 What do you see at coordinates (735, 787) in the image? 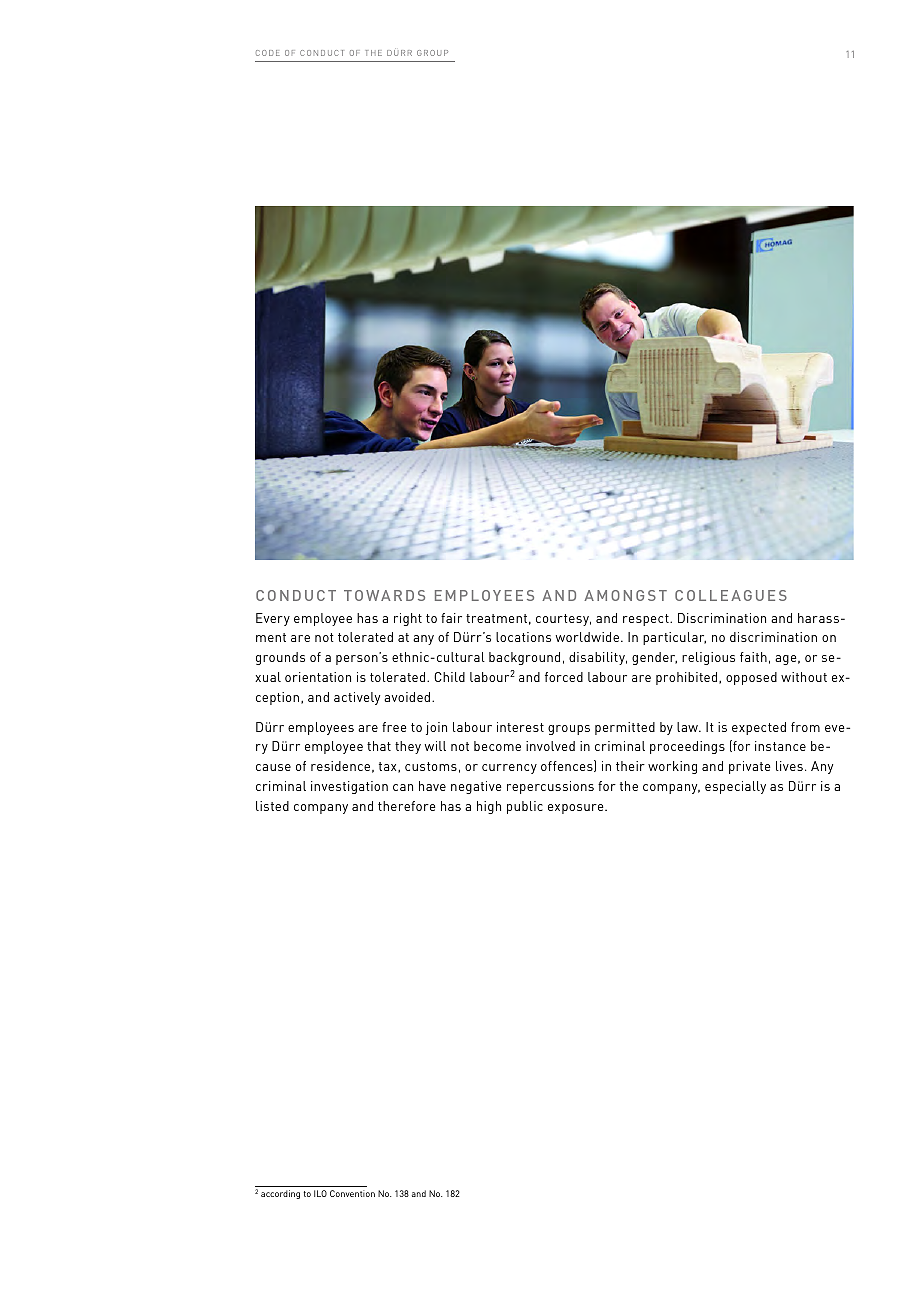
I see `especially` at bounding box center [735, 787].
